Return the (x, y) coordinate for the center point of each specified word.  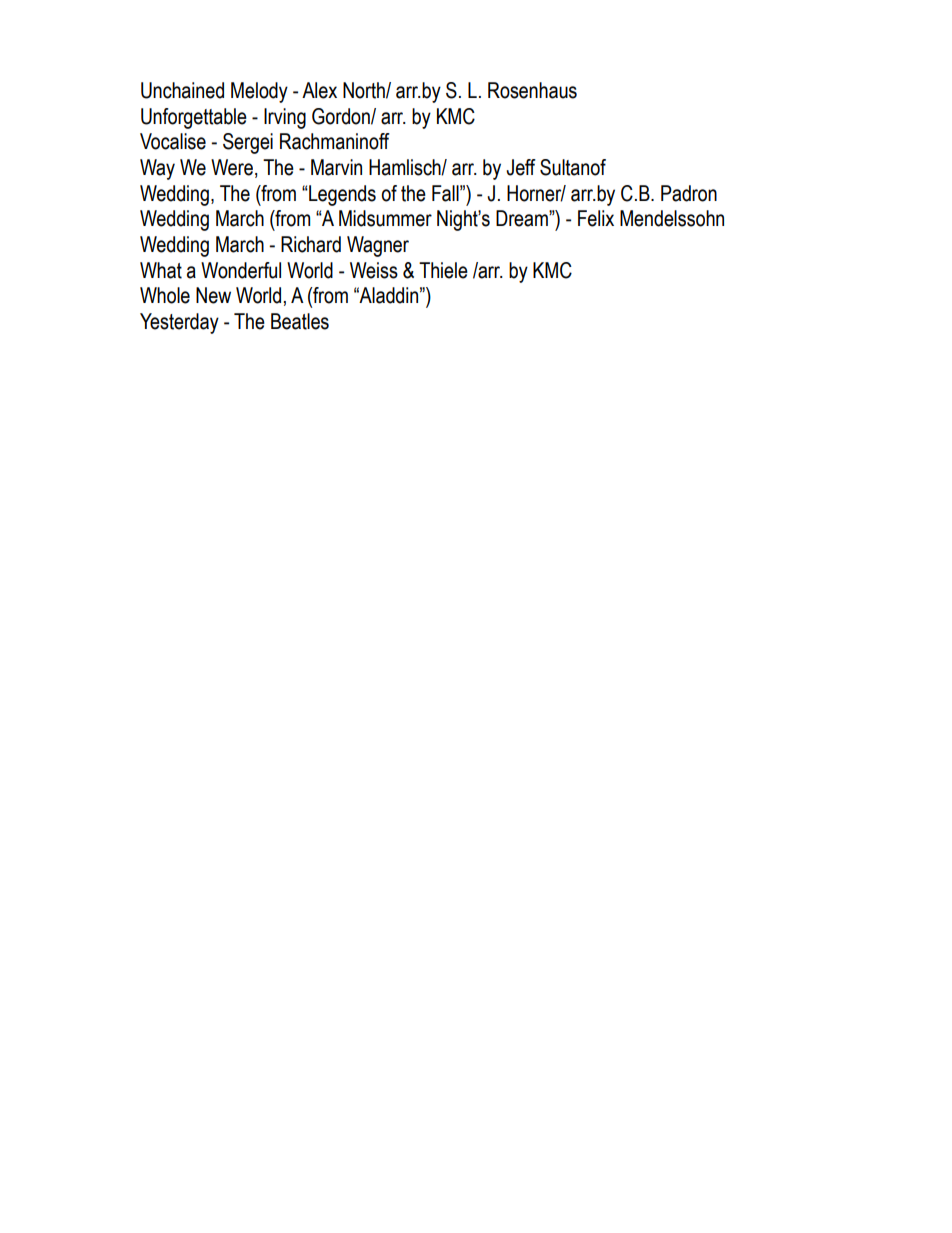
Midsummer (385, 218)
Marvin (336, 167)
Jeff (521, 167)
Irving (285, 118)
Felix (596, 218)
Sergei (248, 143)
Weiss (374, 270)
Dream (523, 218)
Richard (311, 244)
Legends (341, 195)
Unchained (182, 90)
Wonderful (241, 270)
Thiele (443, 270)
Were (232, 167)
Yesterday (179, 323)
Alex (319, 90)
